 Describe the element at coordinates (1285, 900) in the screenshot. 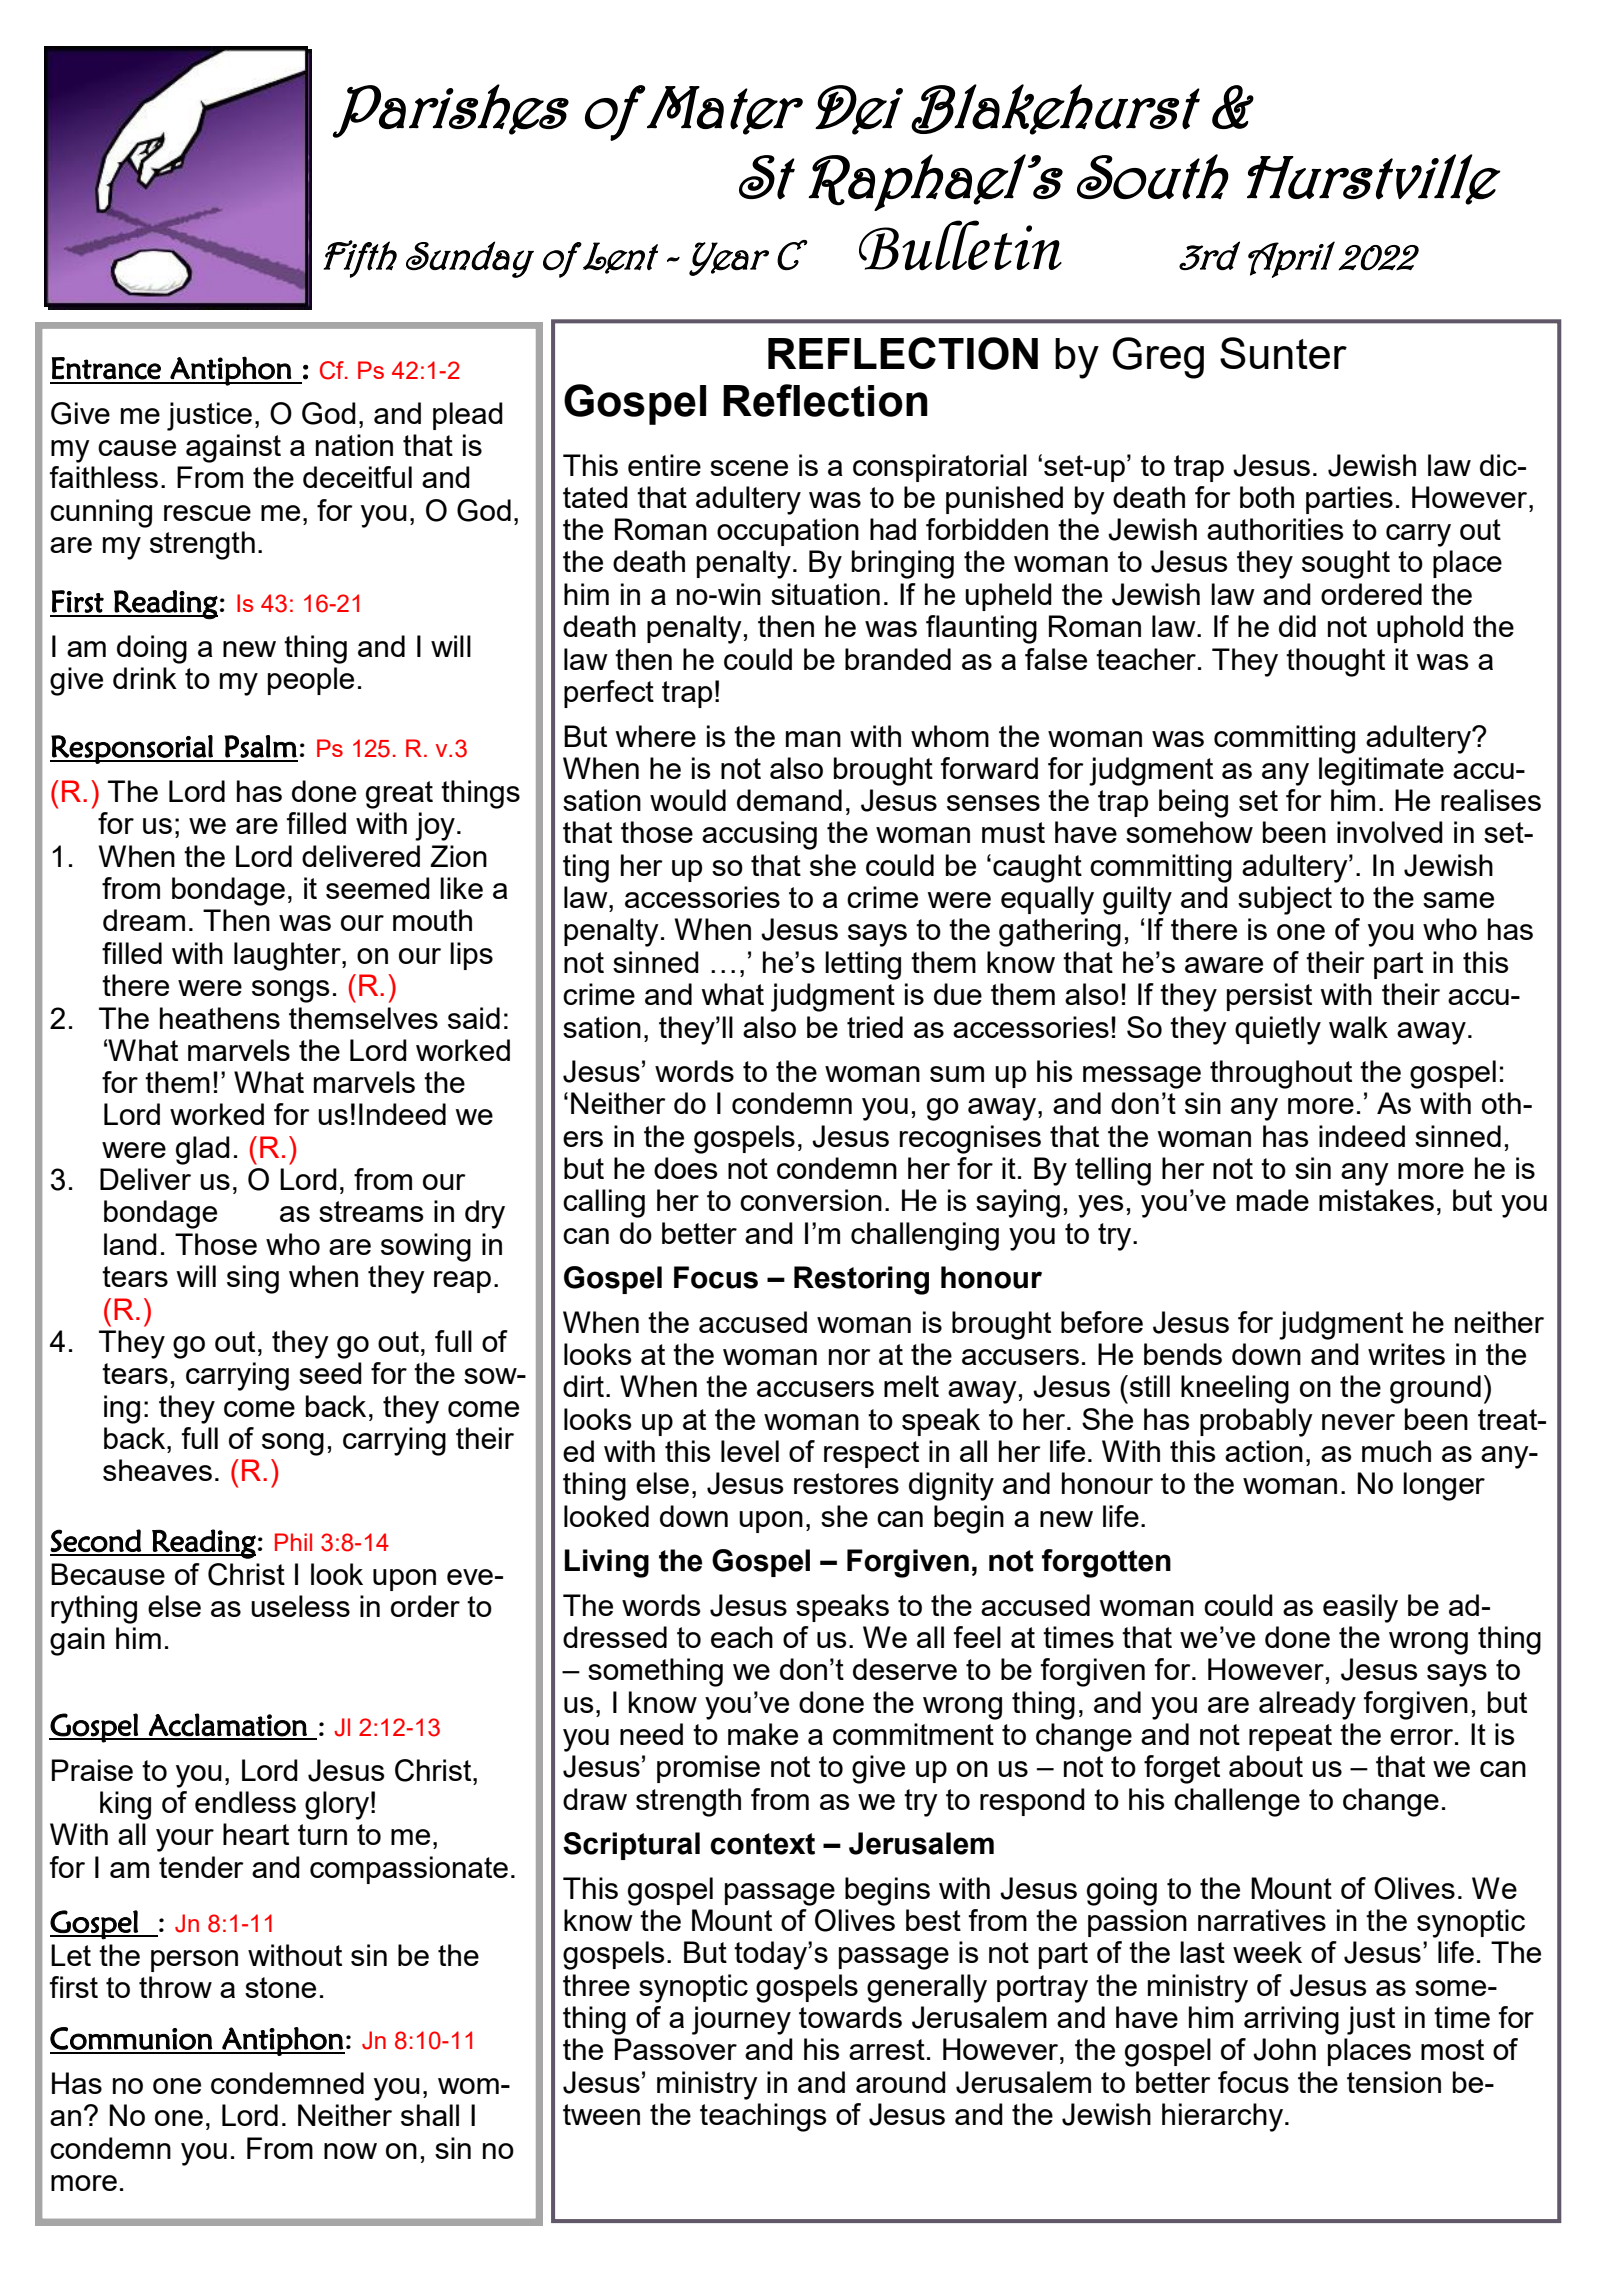

I see `subject` at that location.
